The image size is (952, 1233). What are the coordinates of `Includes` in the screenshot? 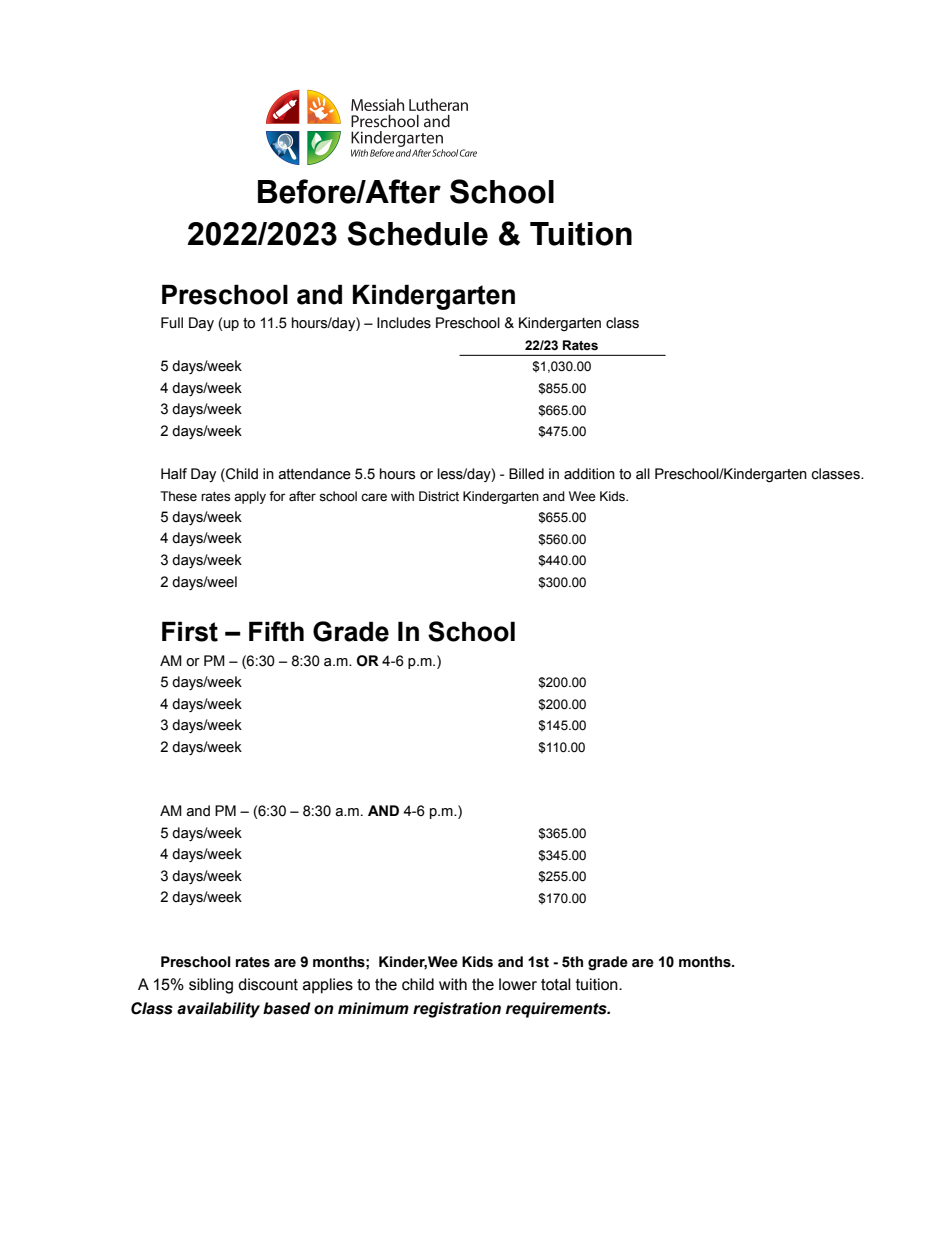 It's located at (404, 323).
